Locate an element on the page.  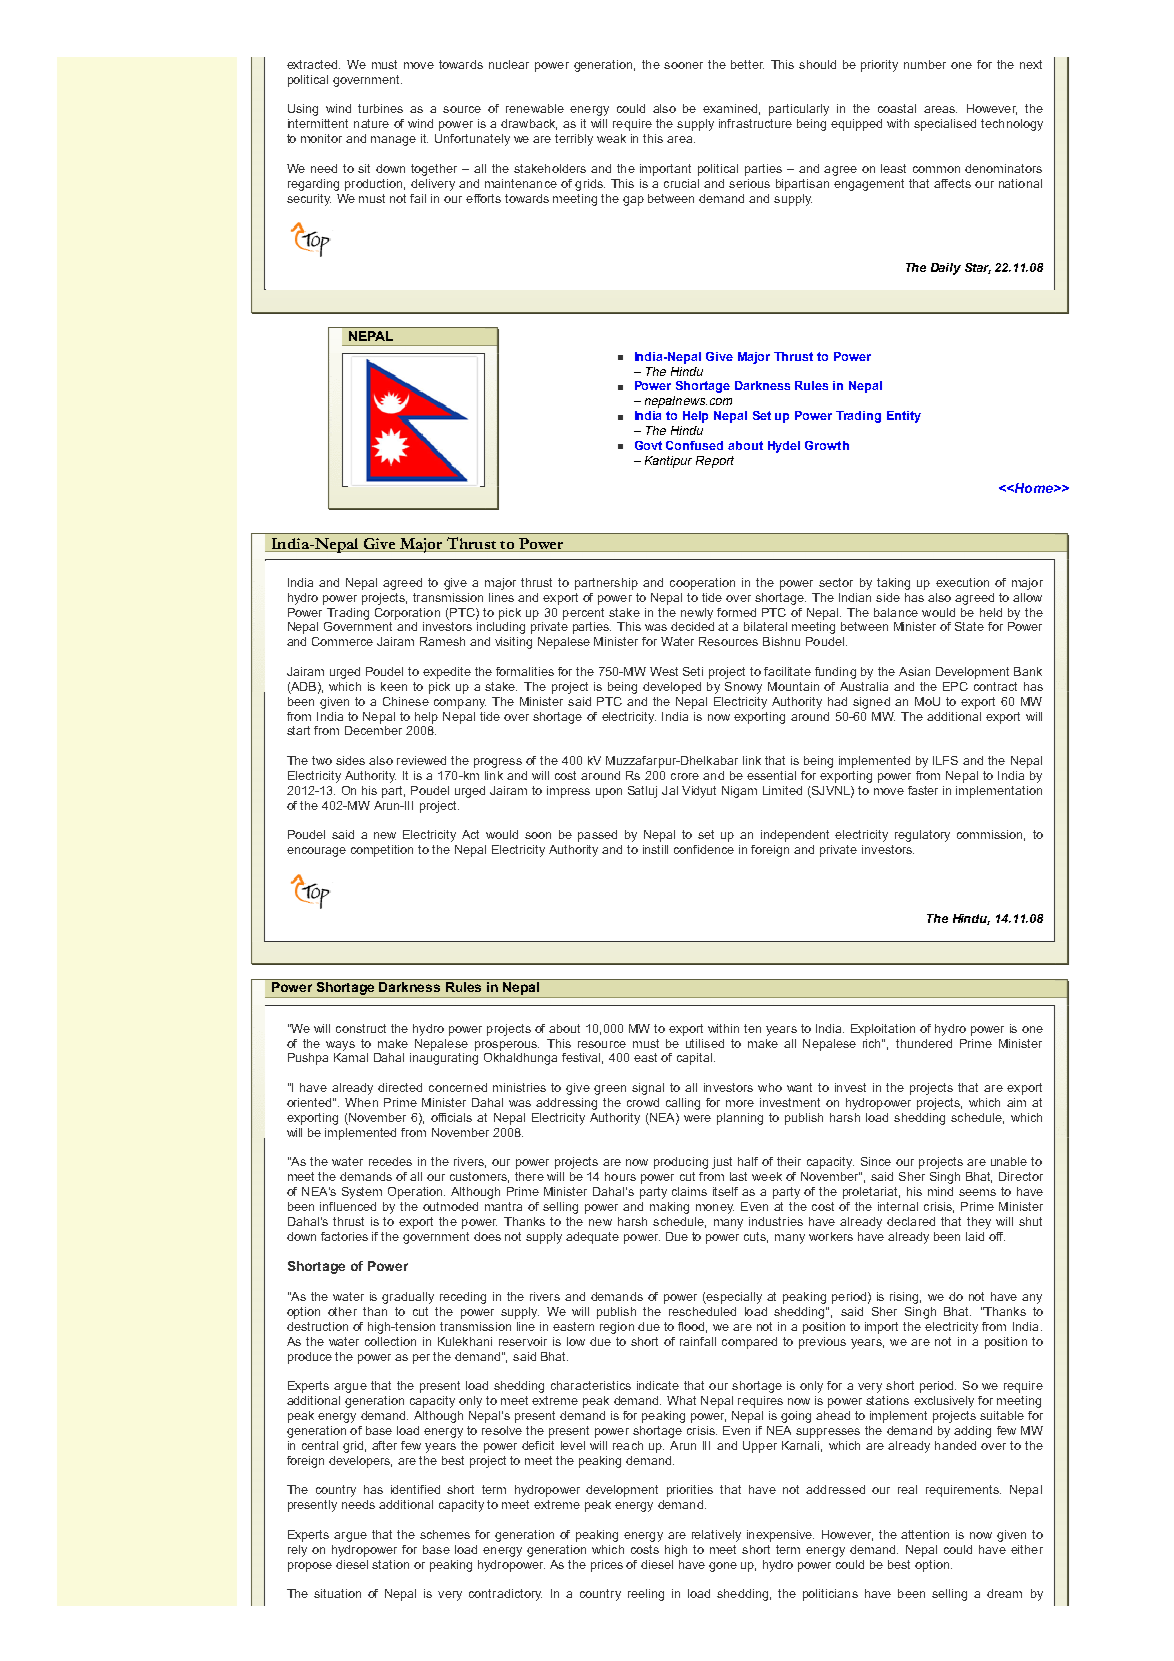
schemes is located at coordinates (445, 1534).
